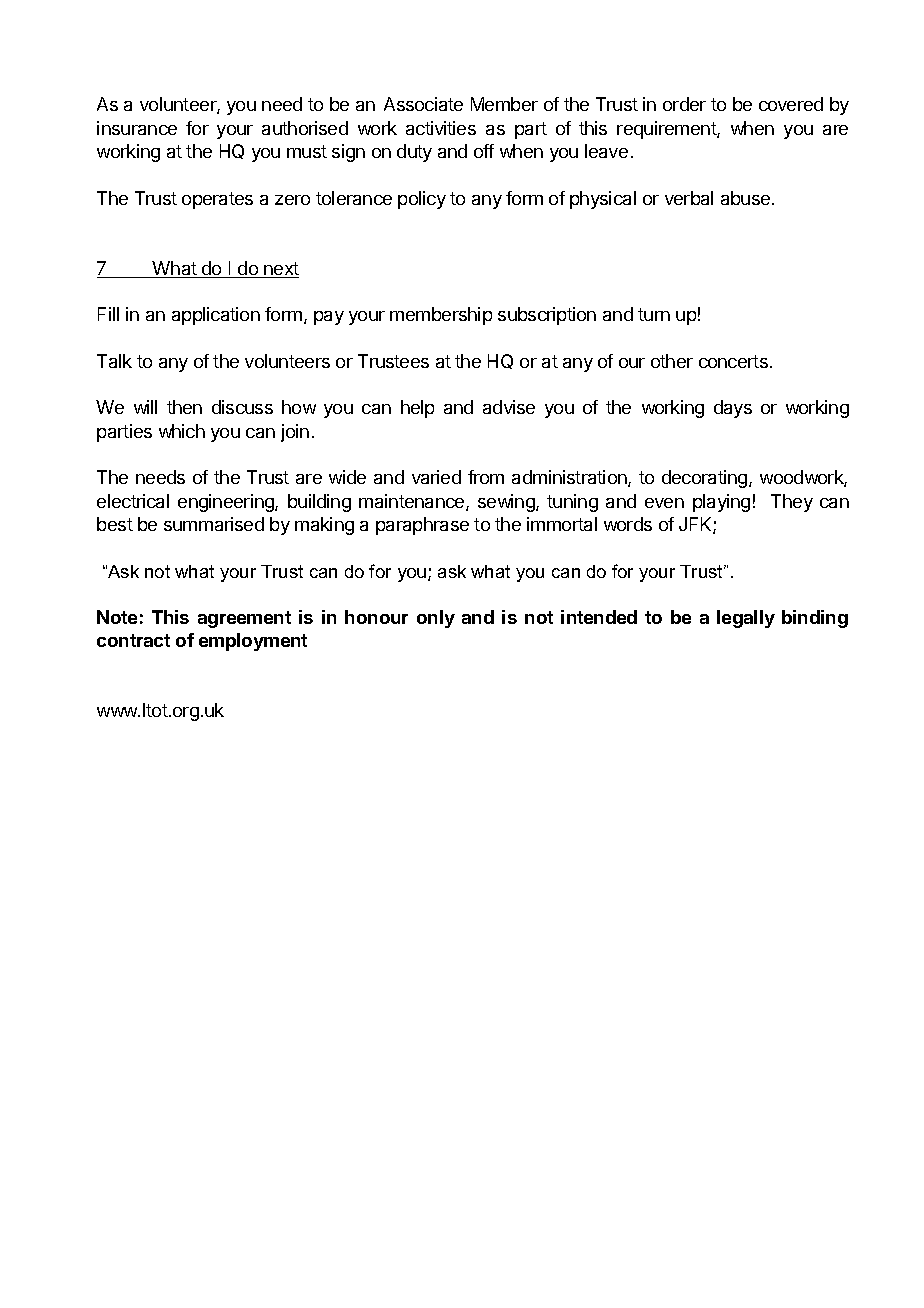  I want to click on application, so click(216, 316).
